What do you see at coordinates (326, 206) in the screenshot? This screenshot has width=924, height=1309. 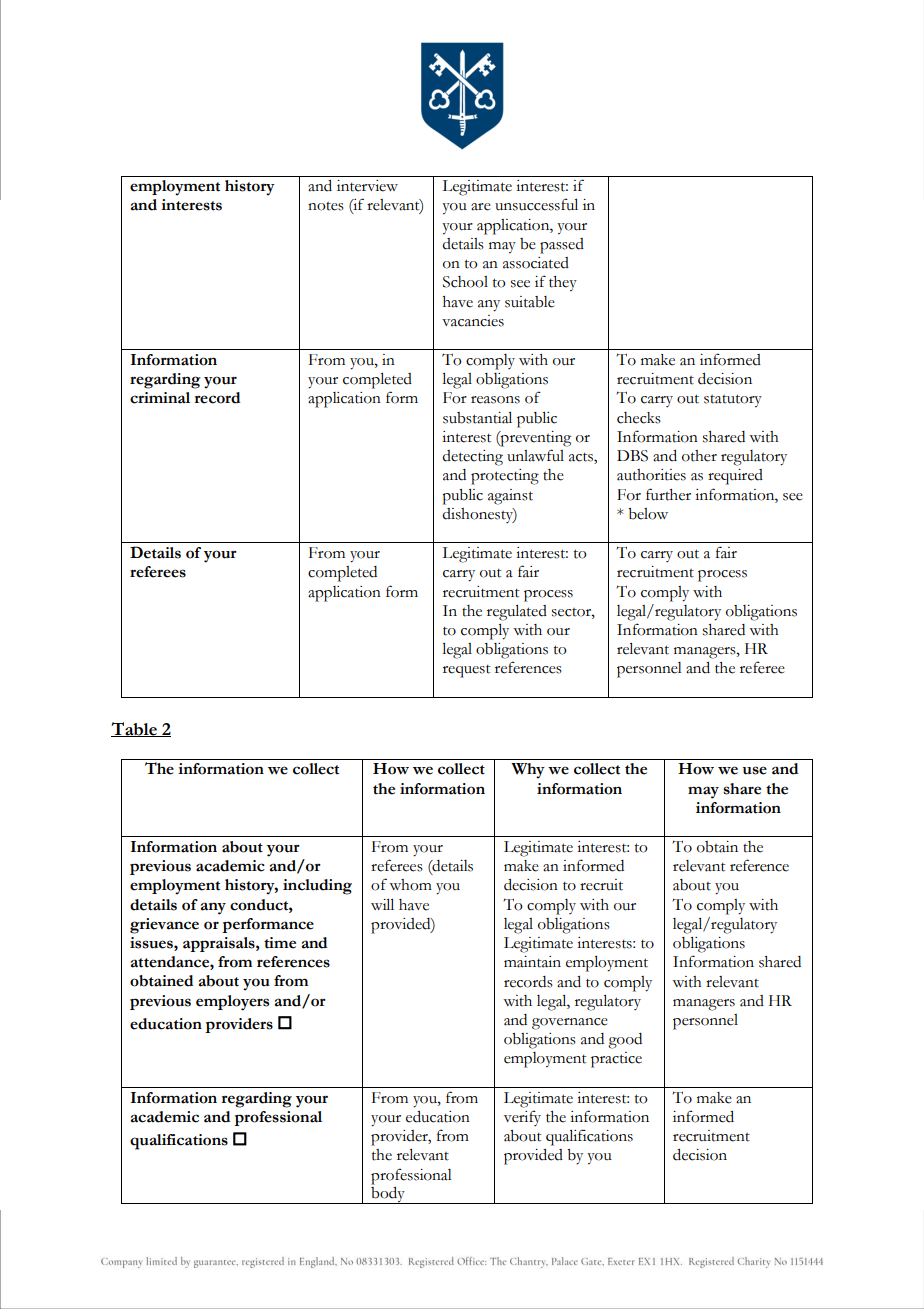 I see `notes` at bounding box center [326, 206].
